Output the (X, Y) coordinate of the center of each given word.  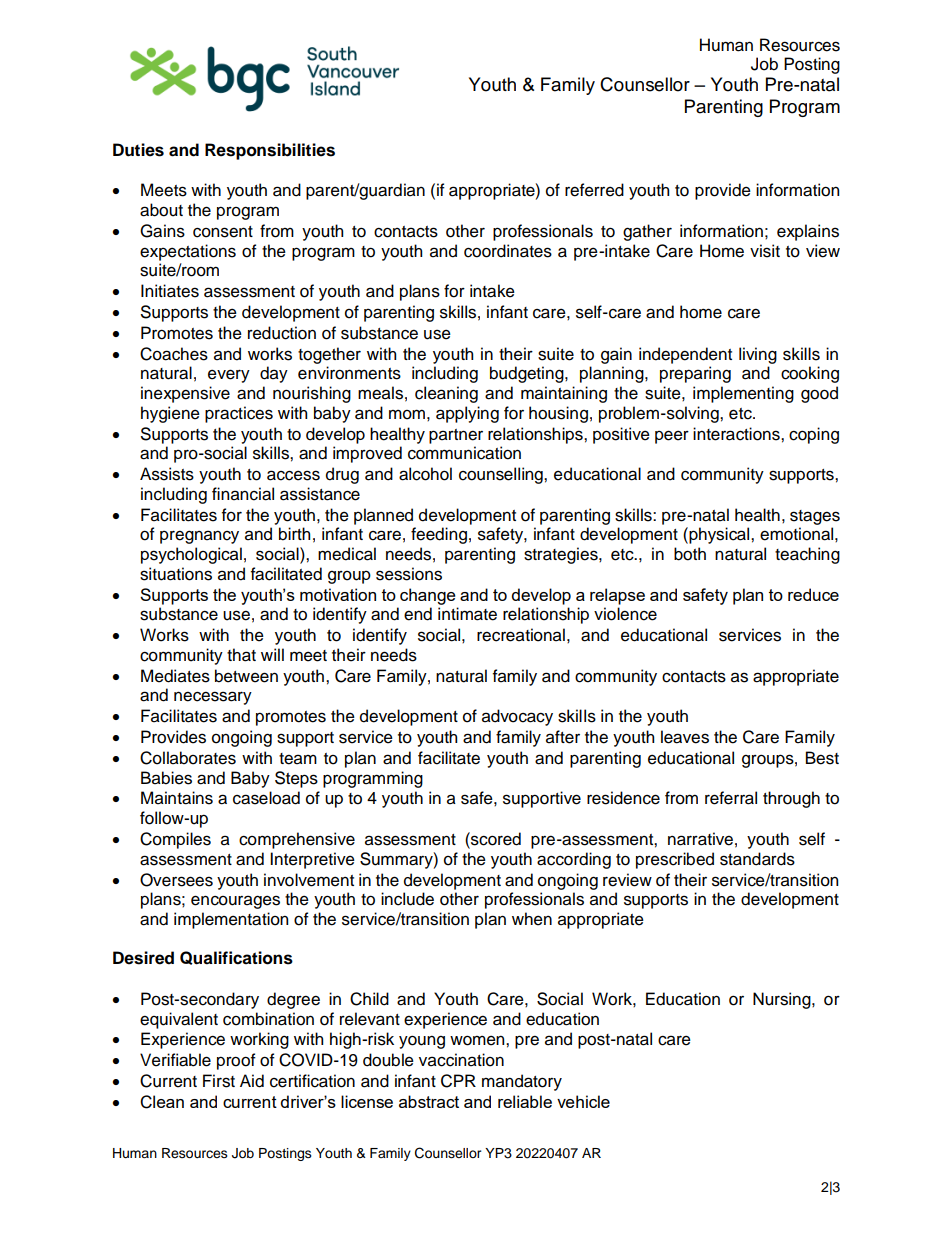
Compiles (175, 840)
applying (467, 414)
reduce (813, 594)
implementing (743, 394)
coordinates (508, 251)
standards (757, 859)
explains (808, 232)
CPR (458, 1081)
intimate (467, 614)
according (574, 860)
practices (239, 414)
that (241, 655)
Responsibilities (270, 151)
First (219, 1081)
